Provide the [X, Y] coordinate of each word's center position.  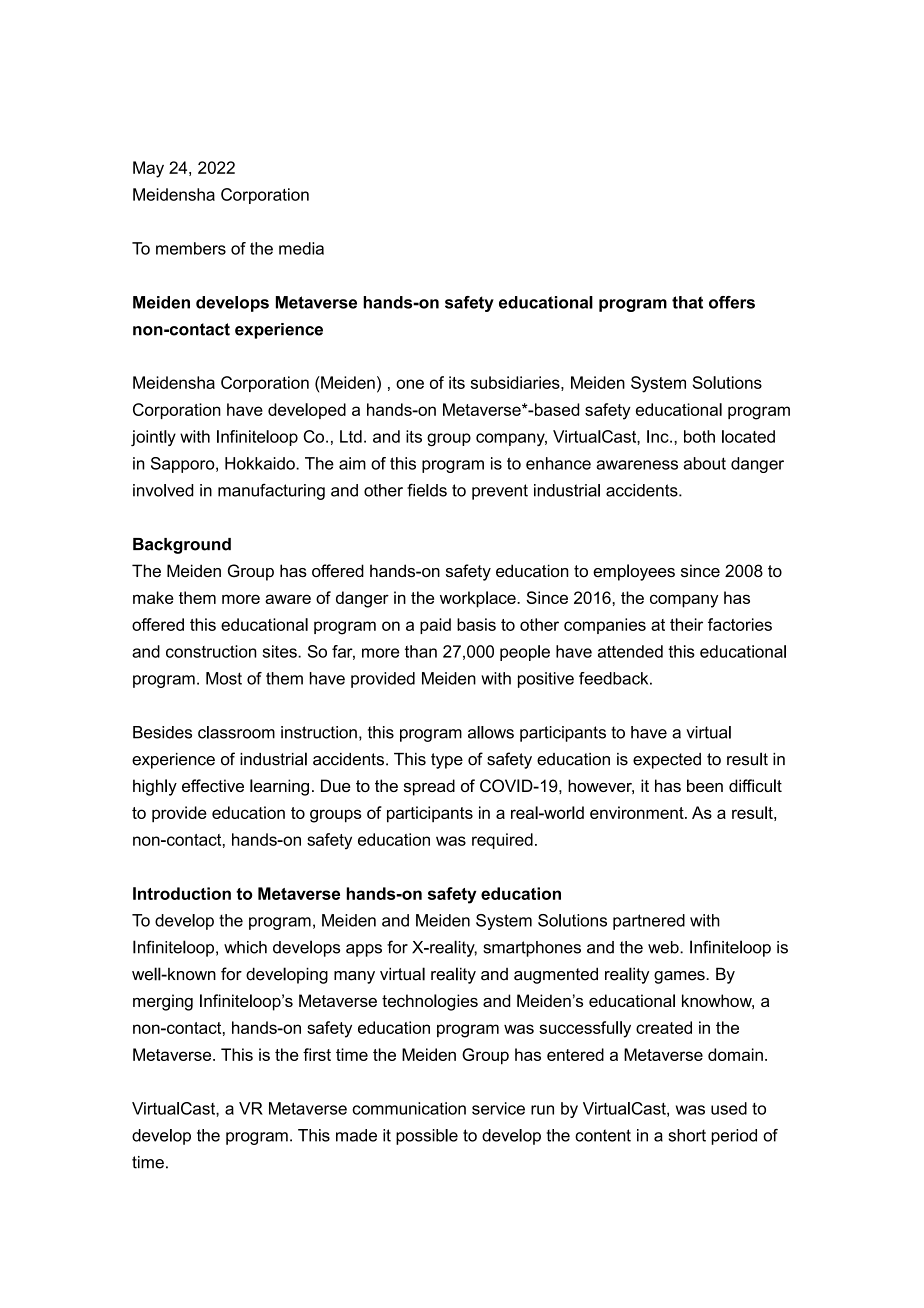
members [191, 248]
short [687, 1135]
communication [409, 1108]
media [301, 248]
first [317, 1054]
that [687, 302]
